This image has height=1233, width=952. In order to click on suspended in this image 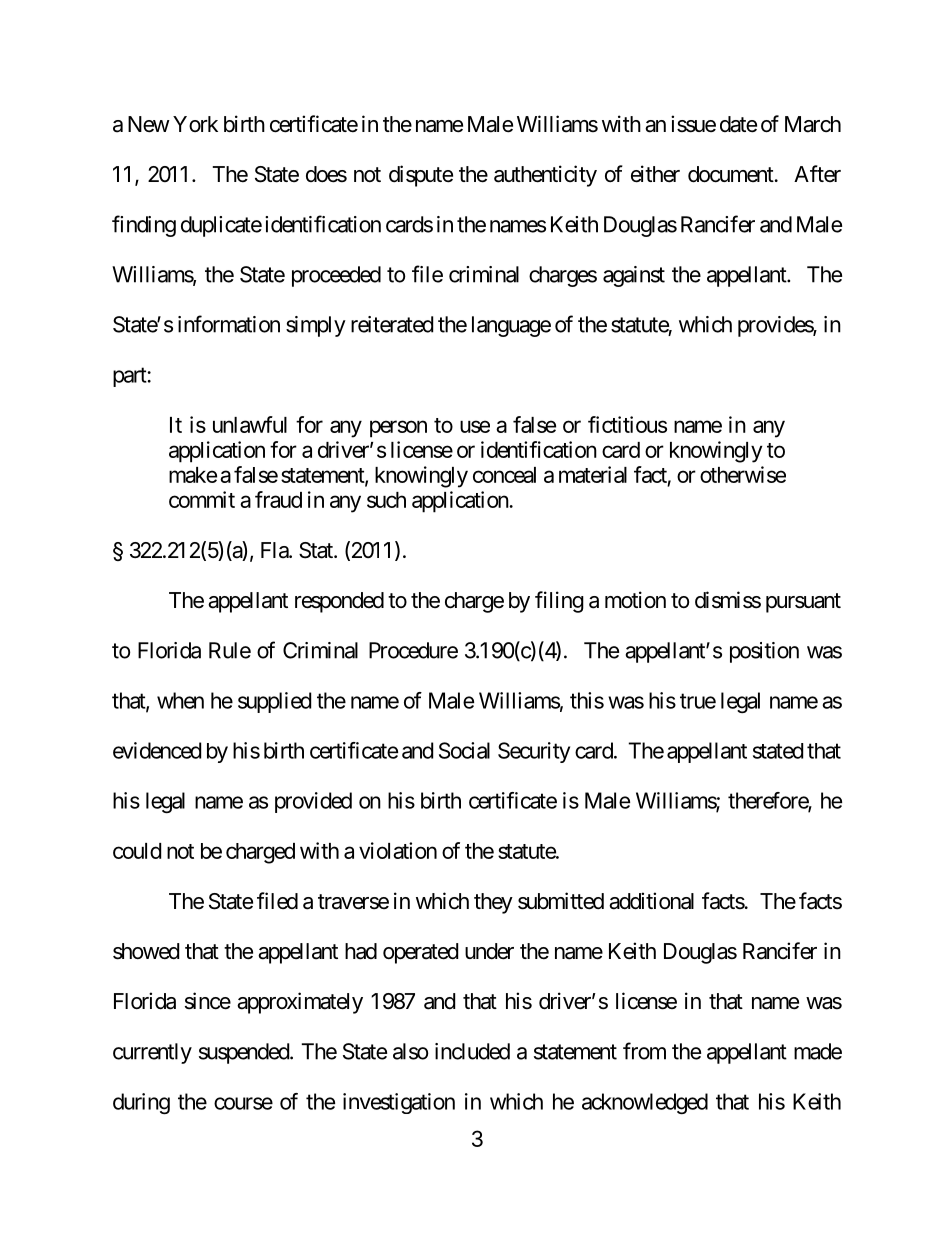, I will do `click(245, 1053)`.
